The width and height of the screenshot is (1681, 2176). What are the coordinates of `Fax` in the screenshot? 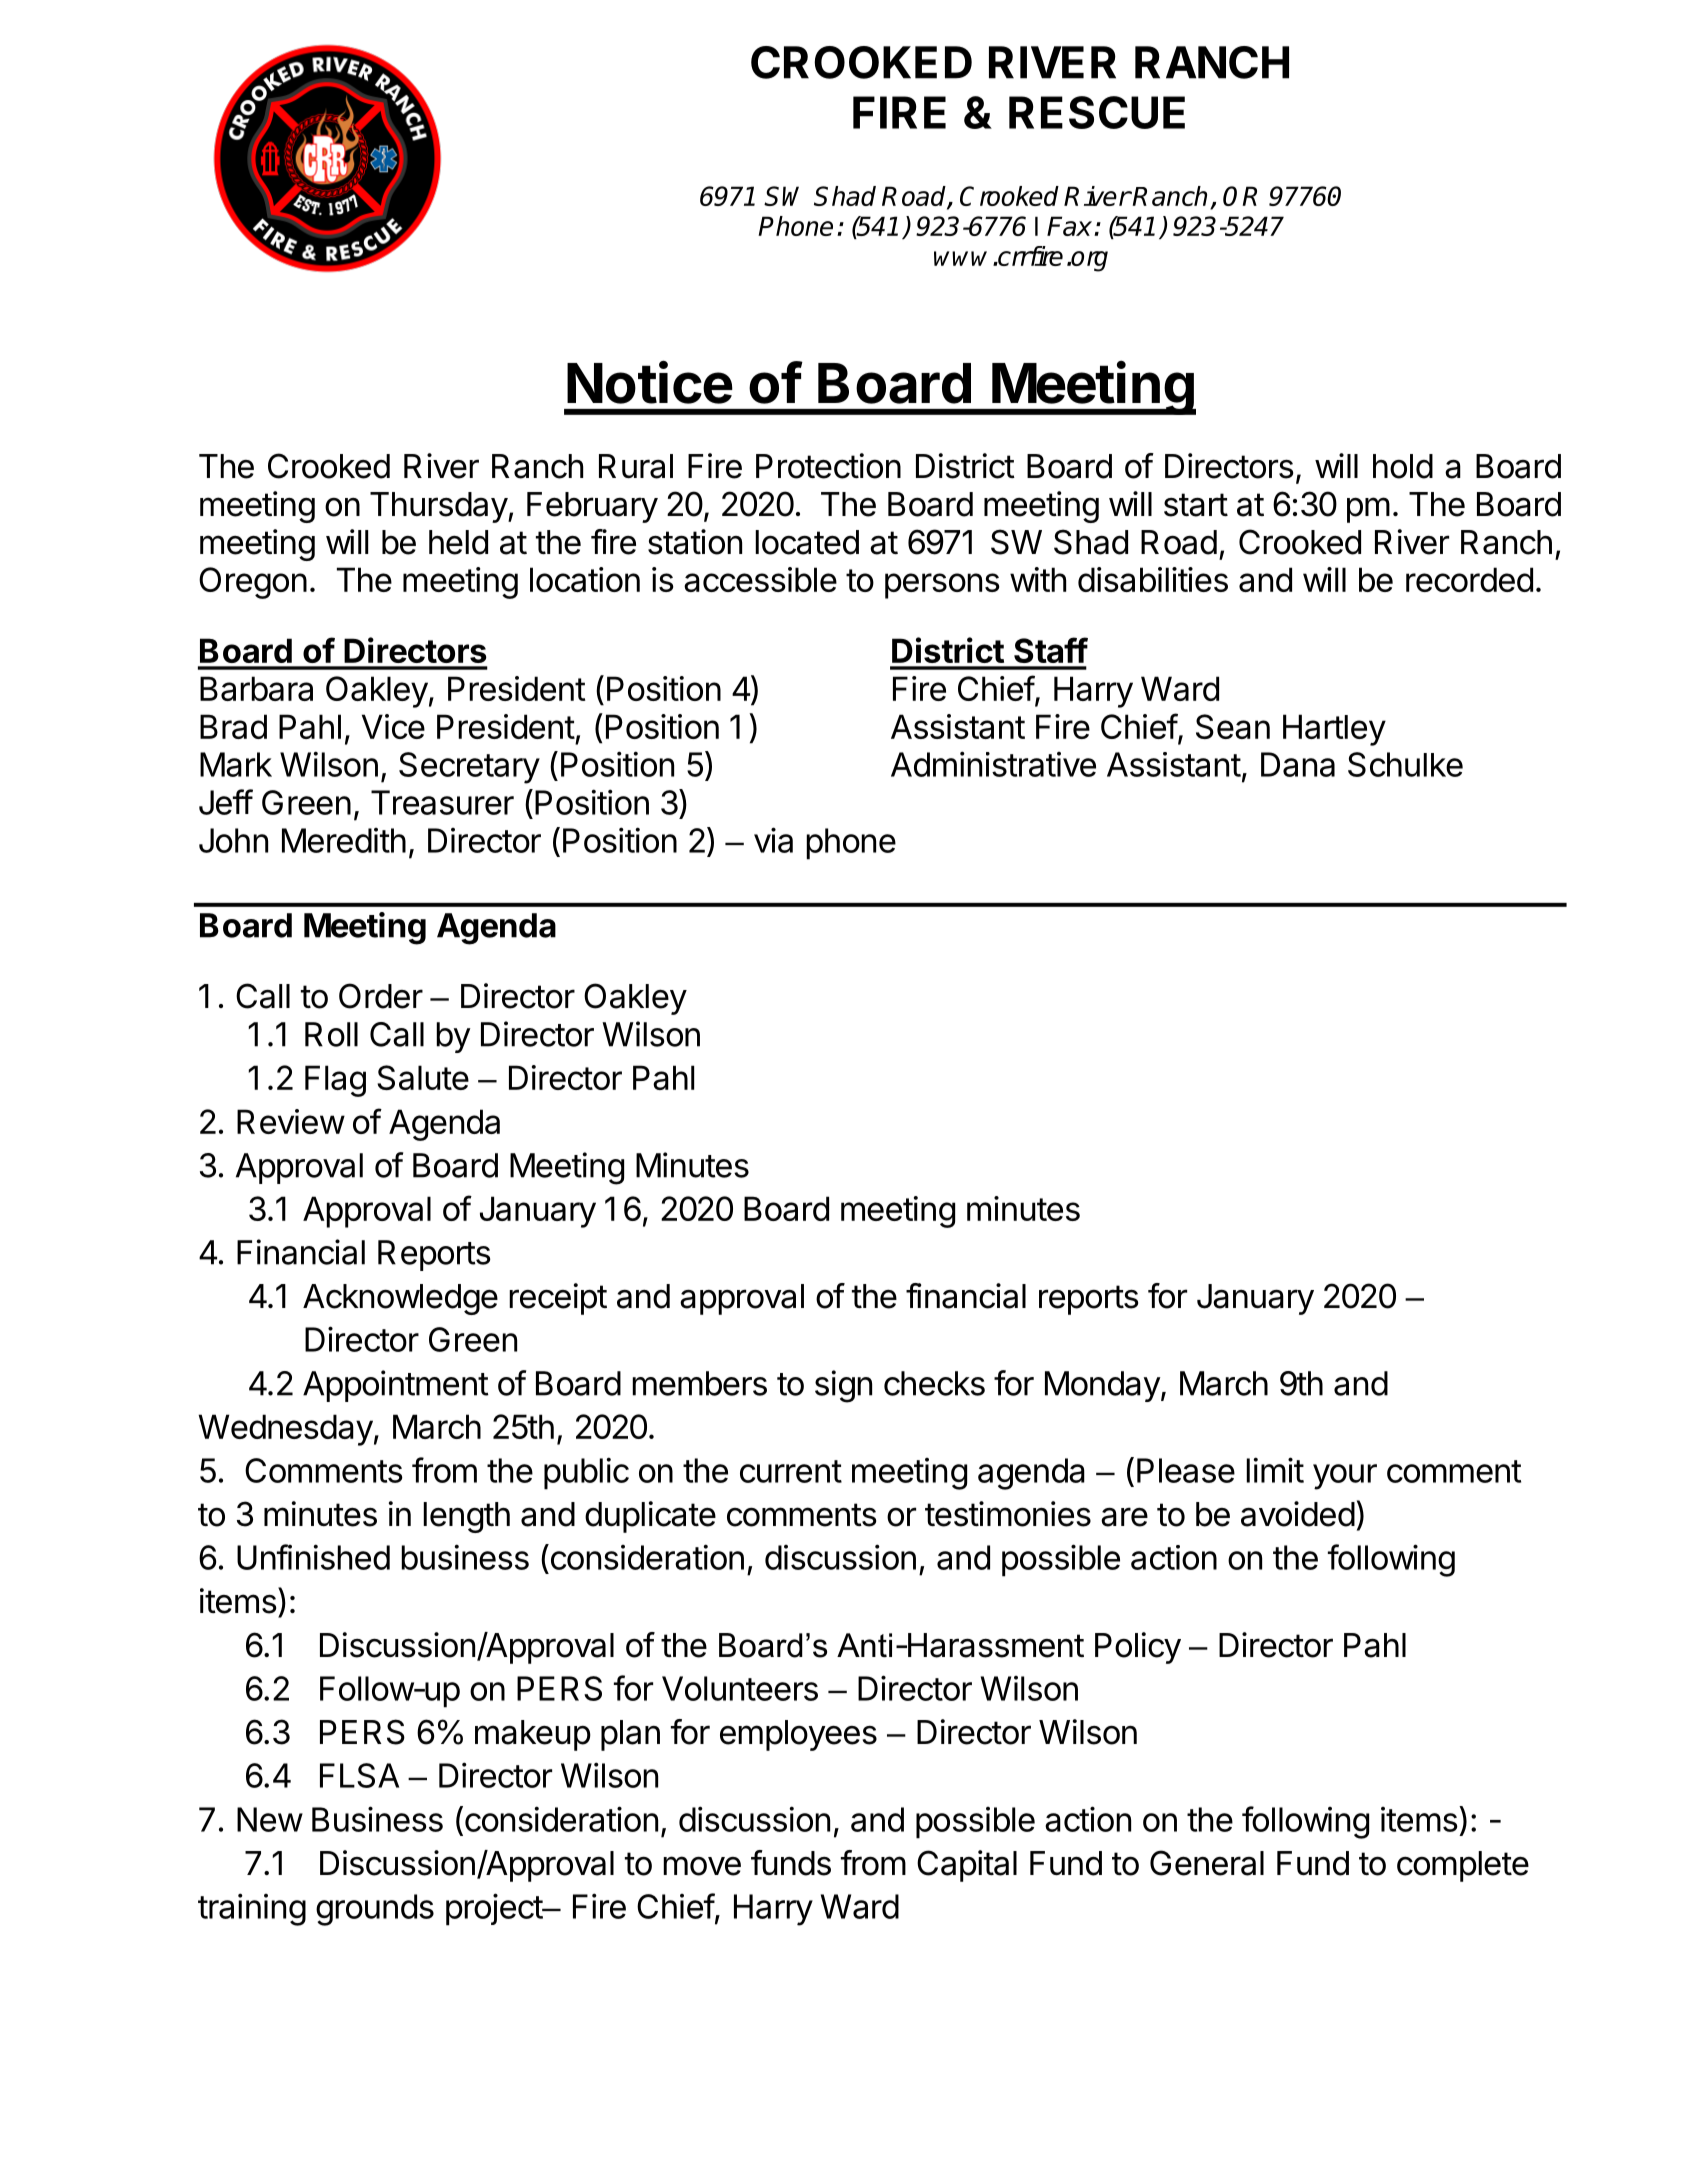 It's located at (1071, 226).
